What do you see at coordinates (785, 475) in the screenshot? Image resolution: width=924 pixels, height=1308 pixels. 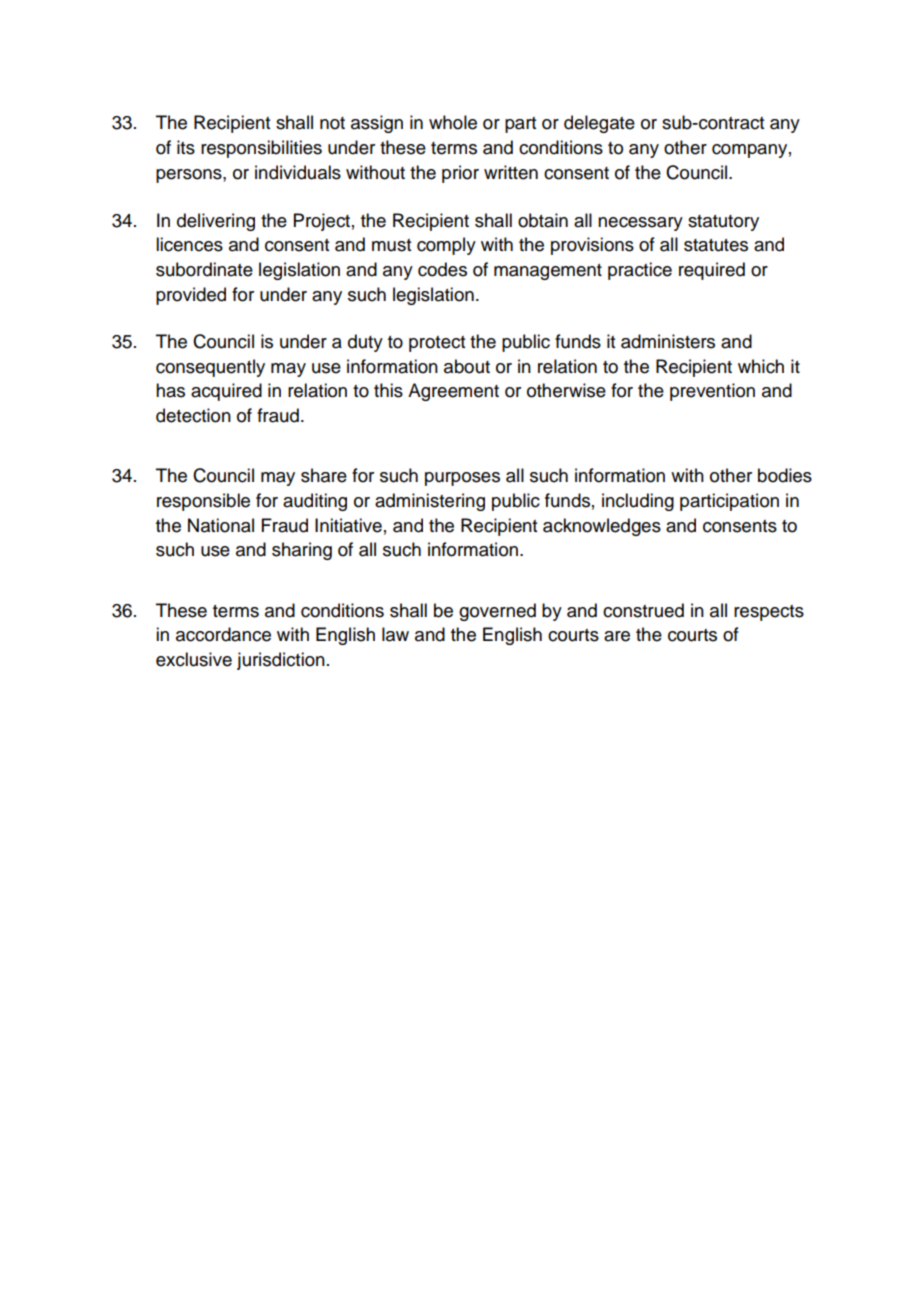 I see `bodies` at bounding box center [785, 475].
